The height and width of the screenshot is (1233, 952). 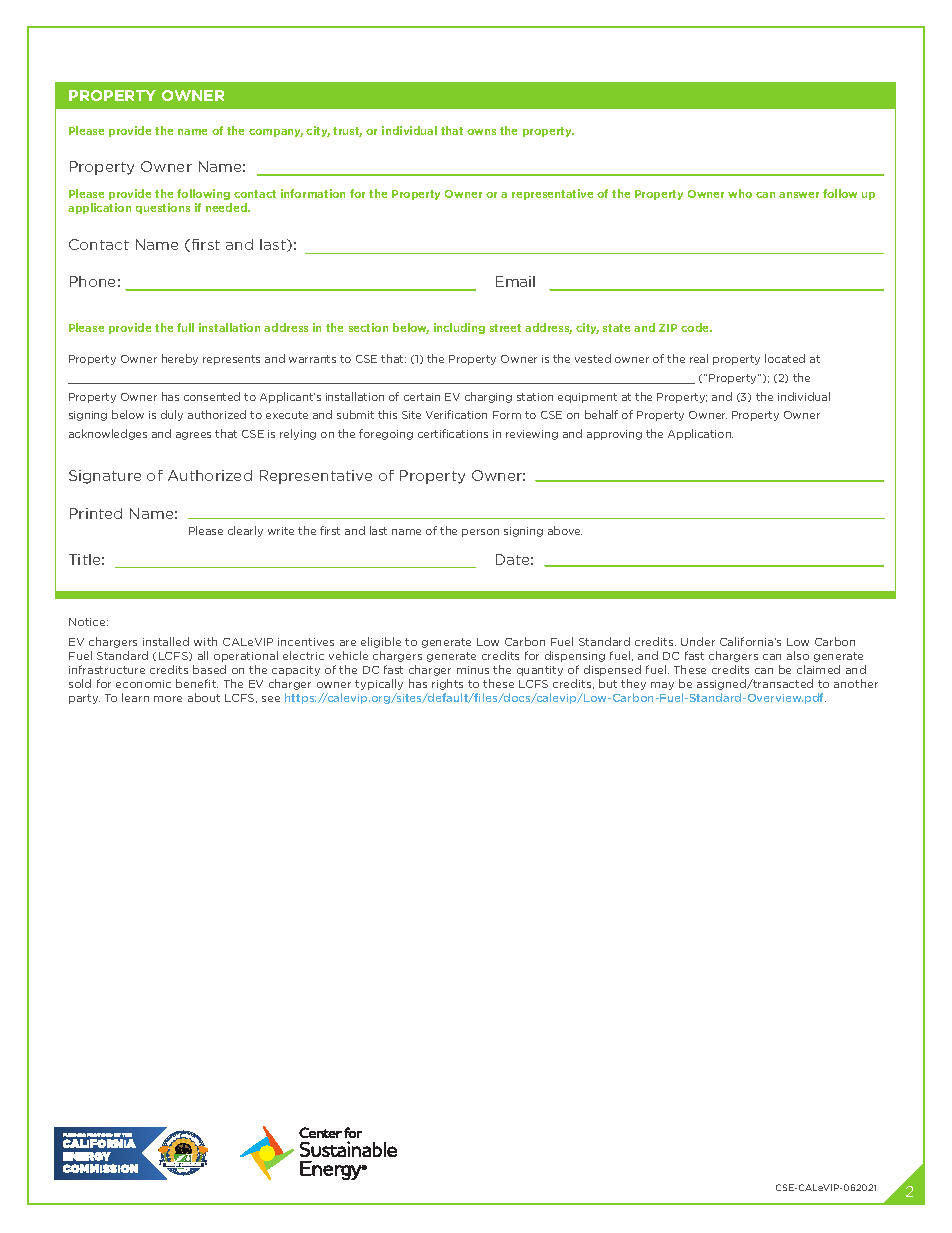 I want to click on benefit, so click(x=197, y=683).
